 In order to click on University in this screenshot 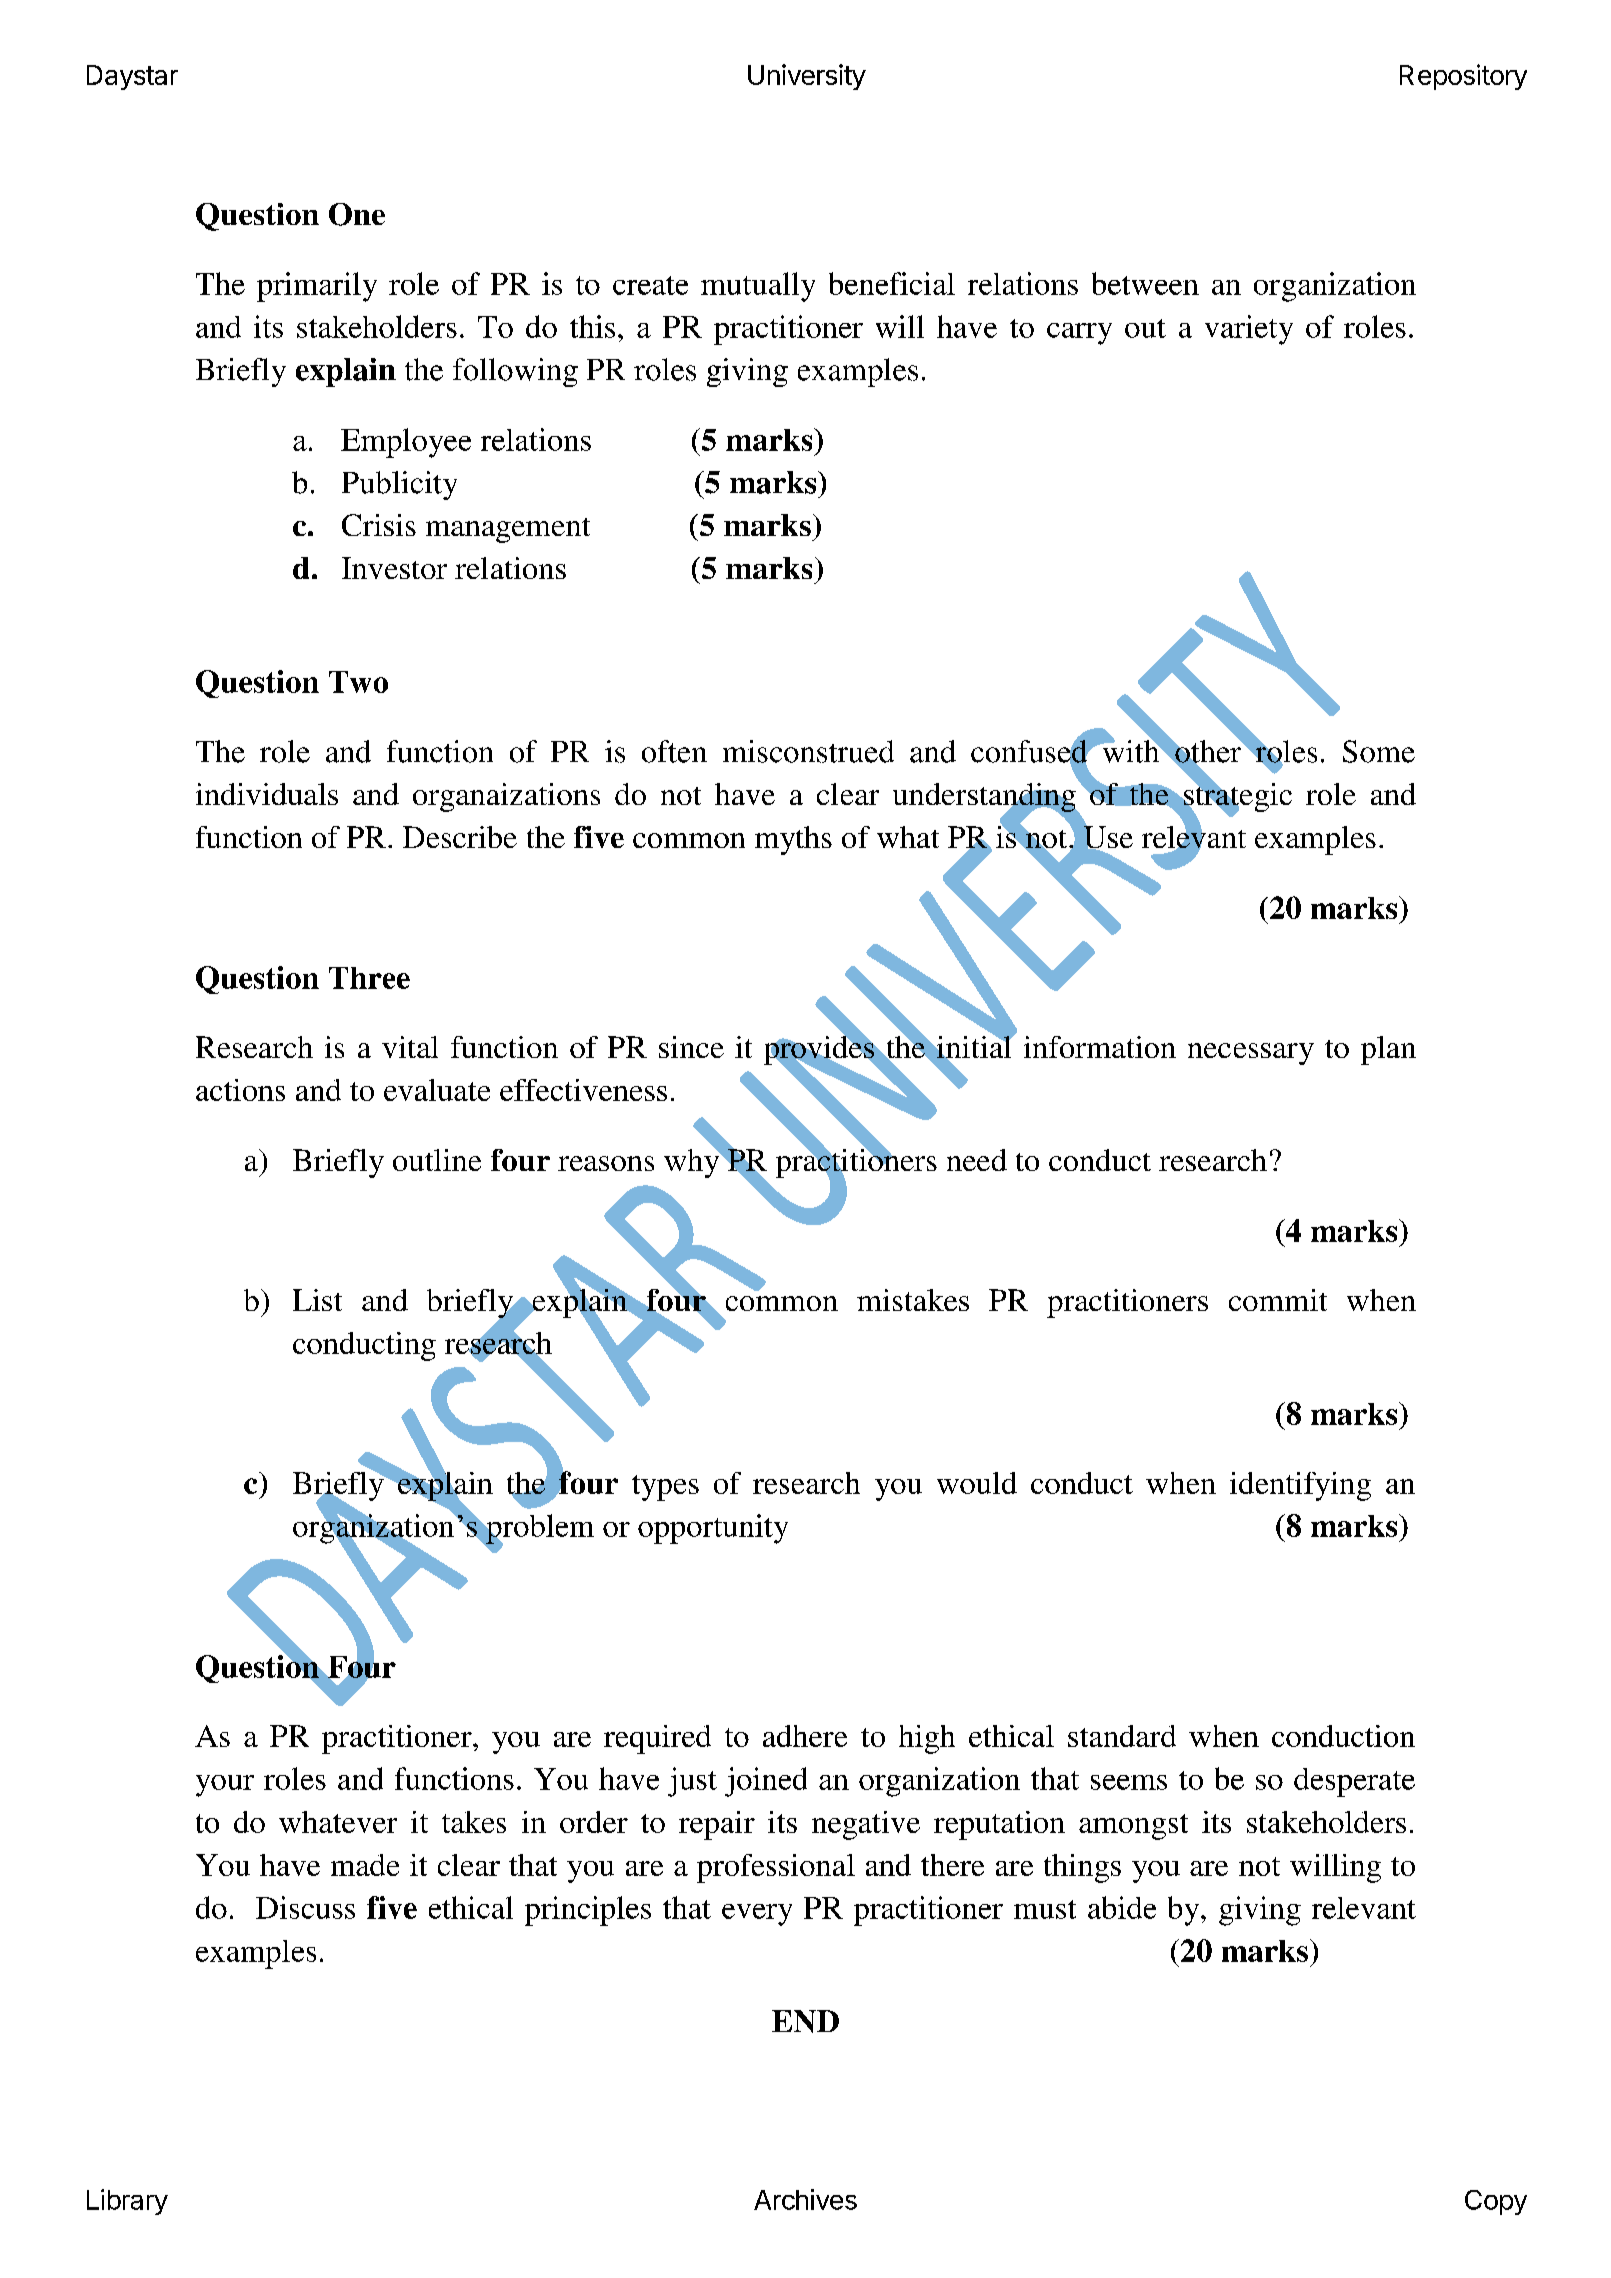, I will do `click(807, 77)`.
